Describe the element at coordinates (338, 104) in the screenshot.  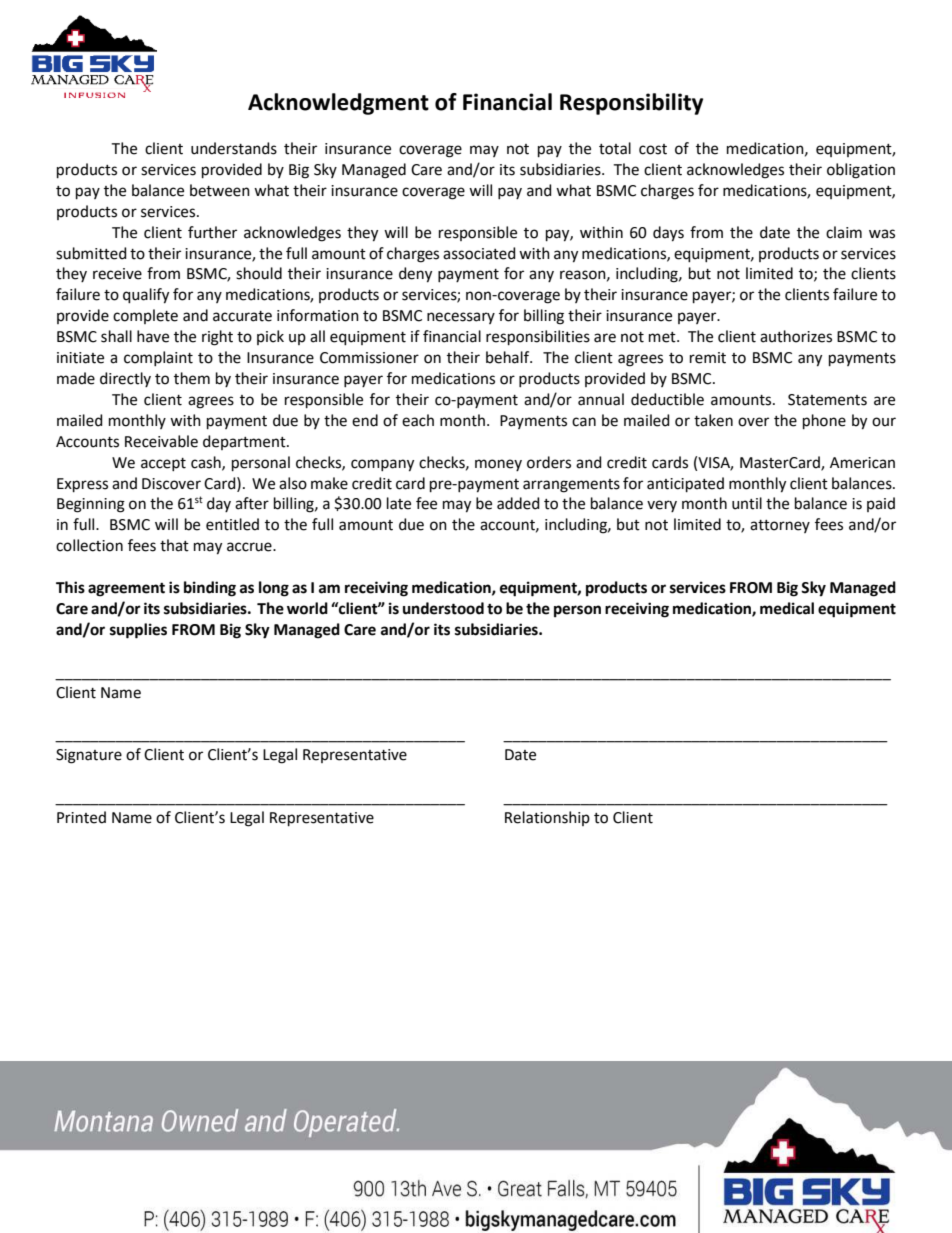
I see `Acknowledgment` at that location.
